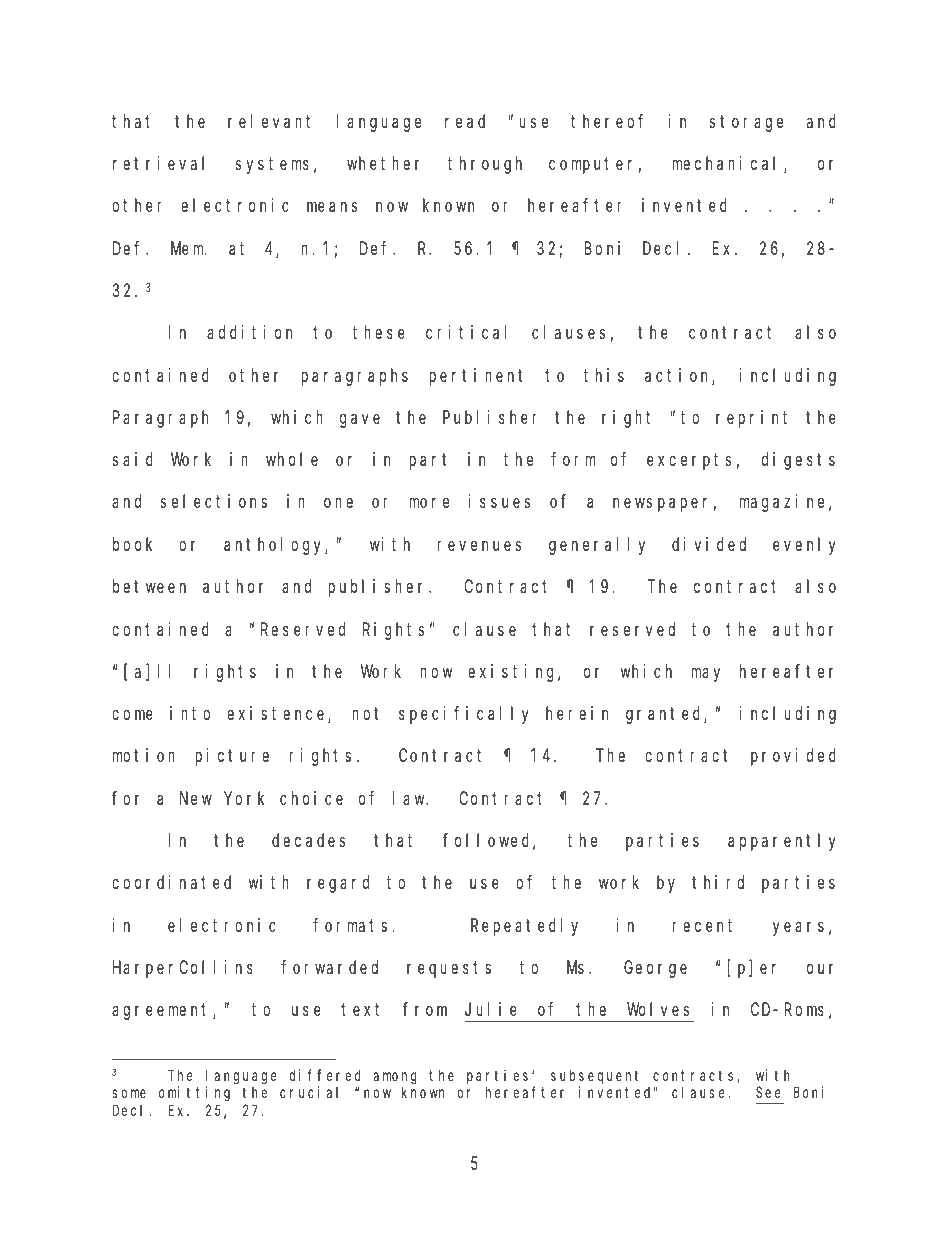 The image size is (952, 1233). I want to click on provided, so click(793, 757).
